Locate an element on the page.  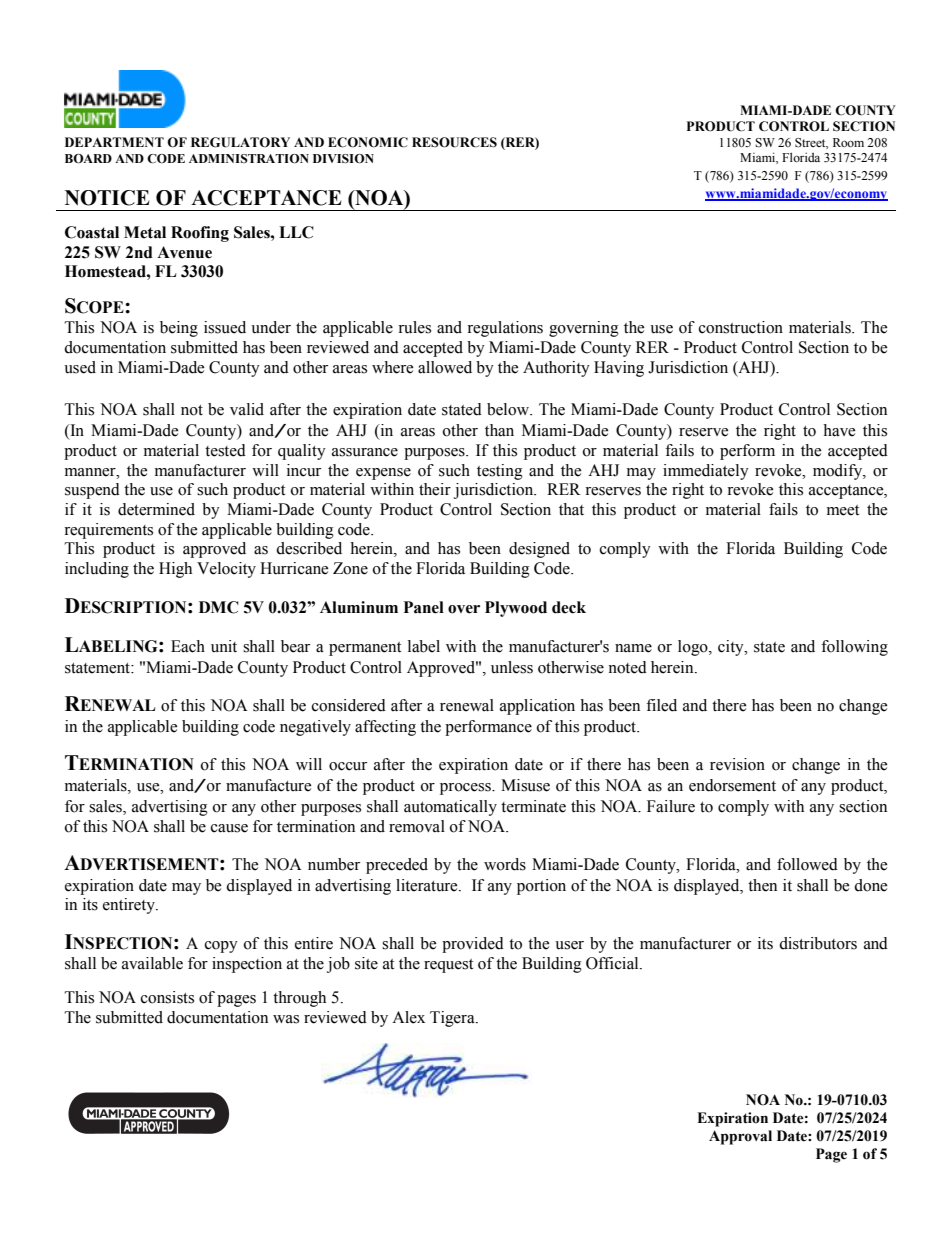
DEPARTMENT is located at coordinates (114, 142).
